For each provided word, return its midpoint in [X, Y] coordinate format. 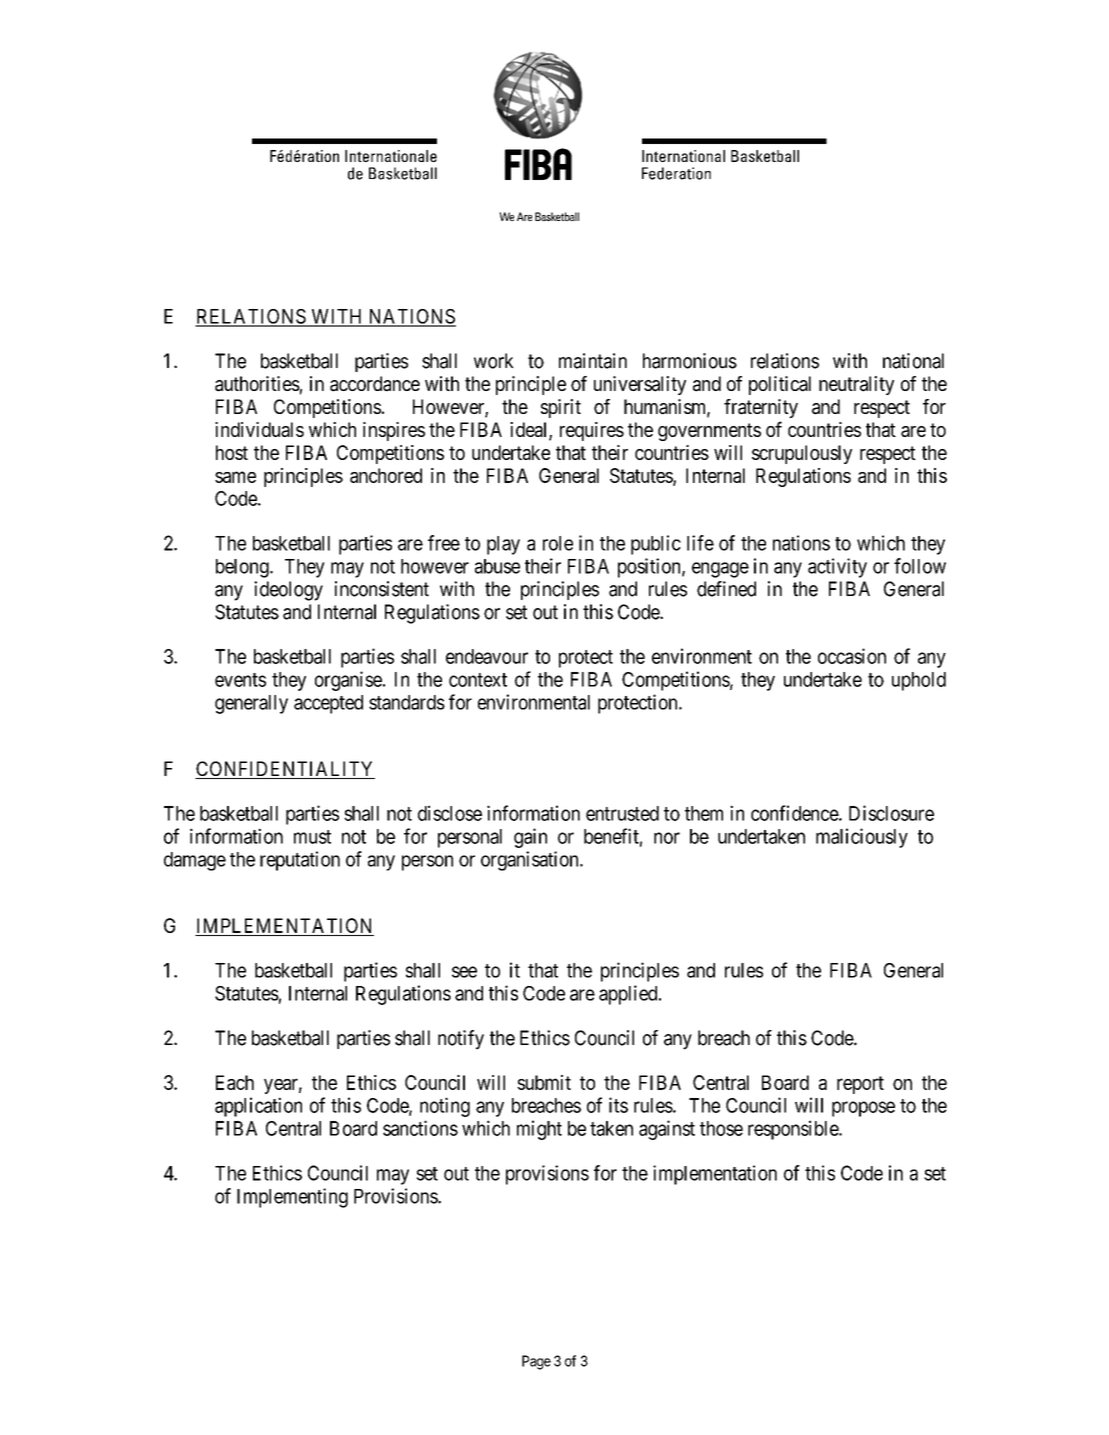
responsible [794, 1130]
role [558, 543]
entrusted [622, 813]
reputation [300, 861]
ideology [288, 591]
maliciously [862, 838]
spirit [561, 408]
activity [837, 568]
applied [629, 995]
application [258, 1107]
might [539, 1130]
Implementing [292, 1198]
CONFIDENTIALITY [285, 770]
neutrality [856, 385]
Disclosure [891, 813]
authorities [257, 384]
